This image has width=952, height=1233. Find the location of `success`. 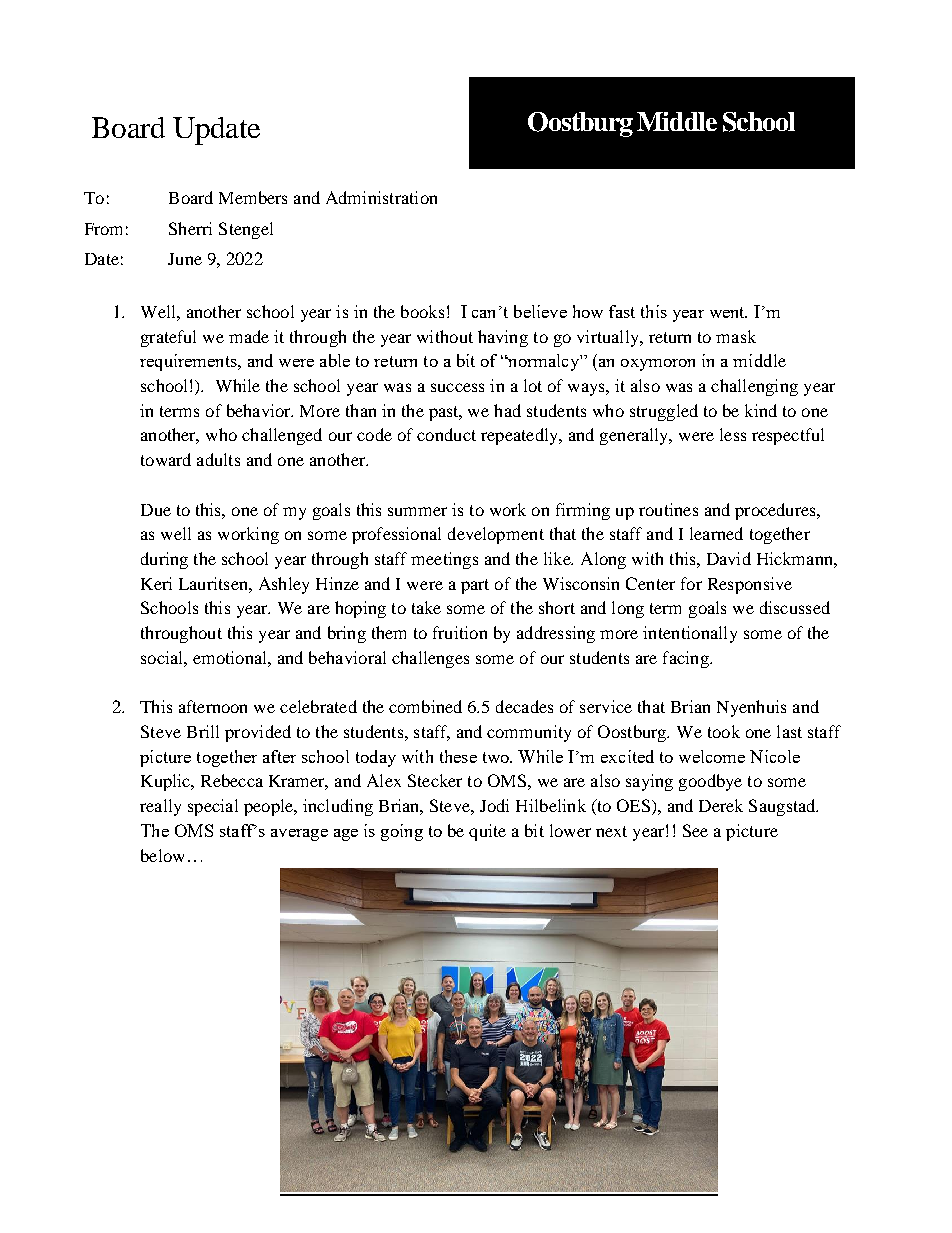

success is located at coordinates (457, 387).
